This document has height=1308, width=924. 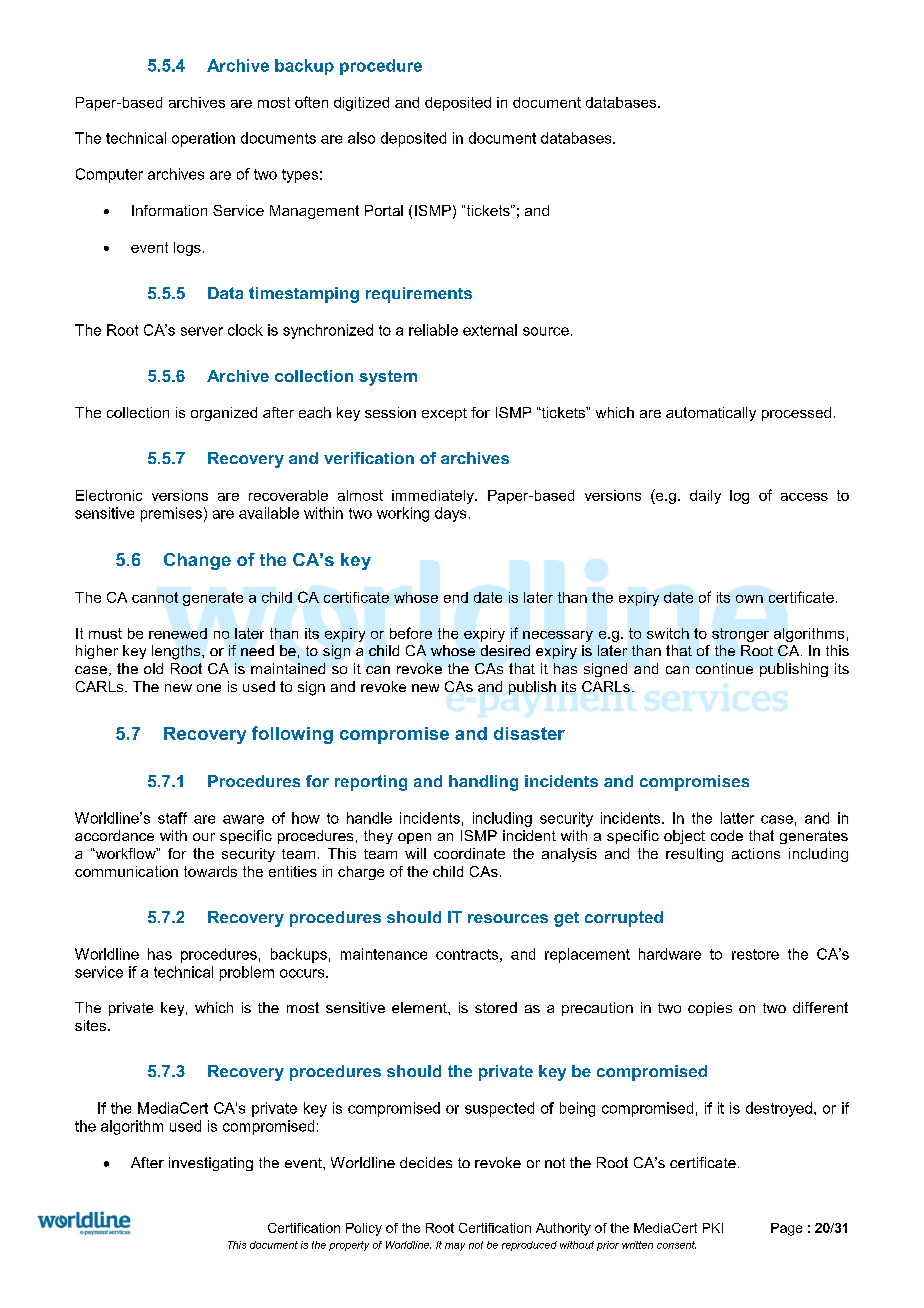 What do you see at coordinates (247, 973) in the document?
I see `problem` at bounding box center [247, 973].
